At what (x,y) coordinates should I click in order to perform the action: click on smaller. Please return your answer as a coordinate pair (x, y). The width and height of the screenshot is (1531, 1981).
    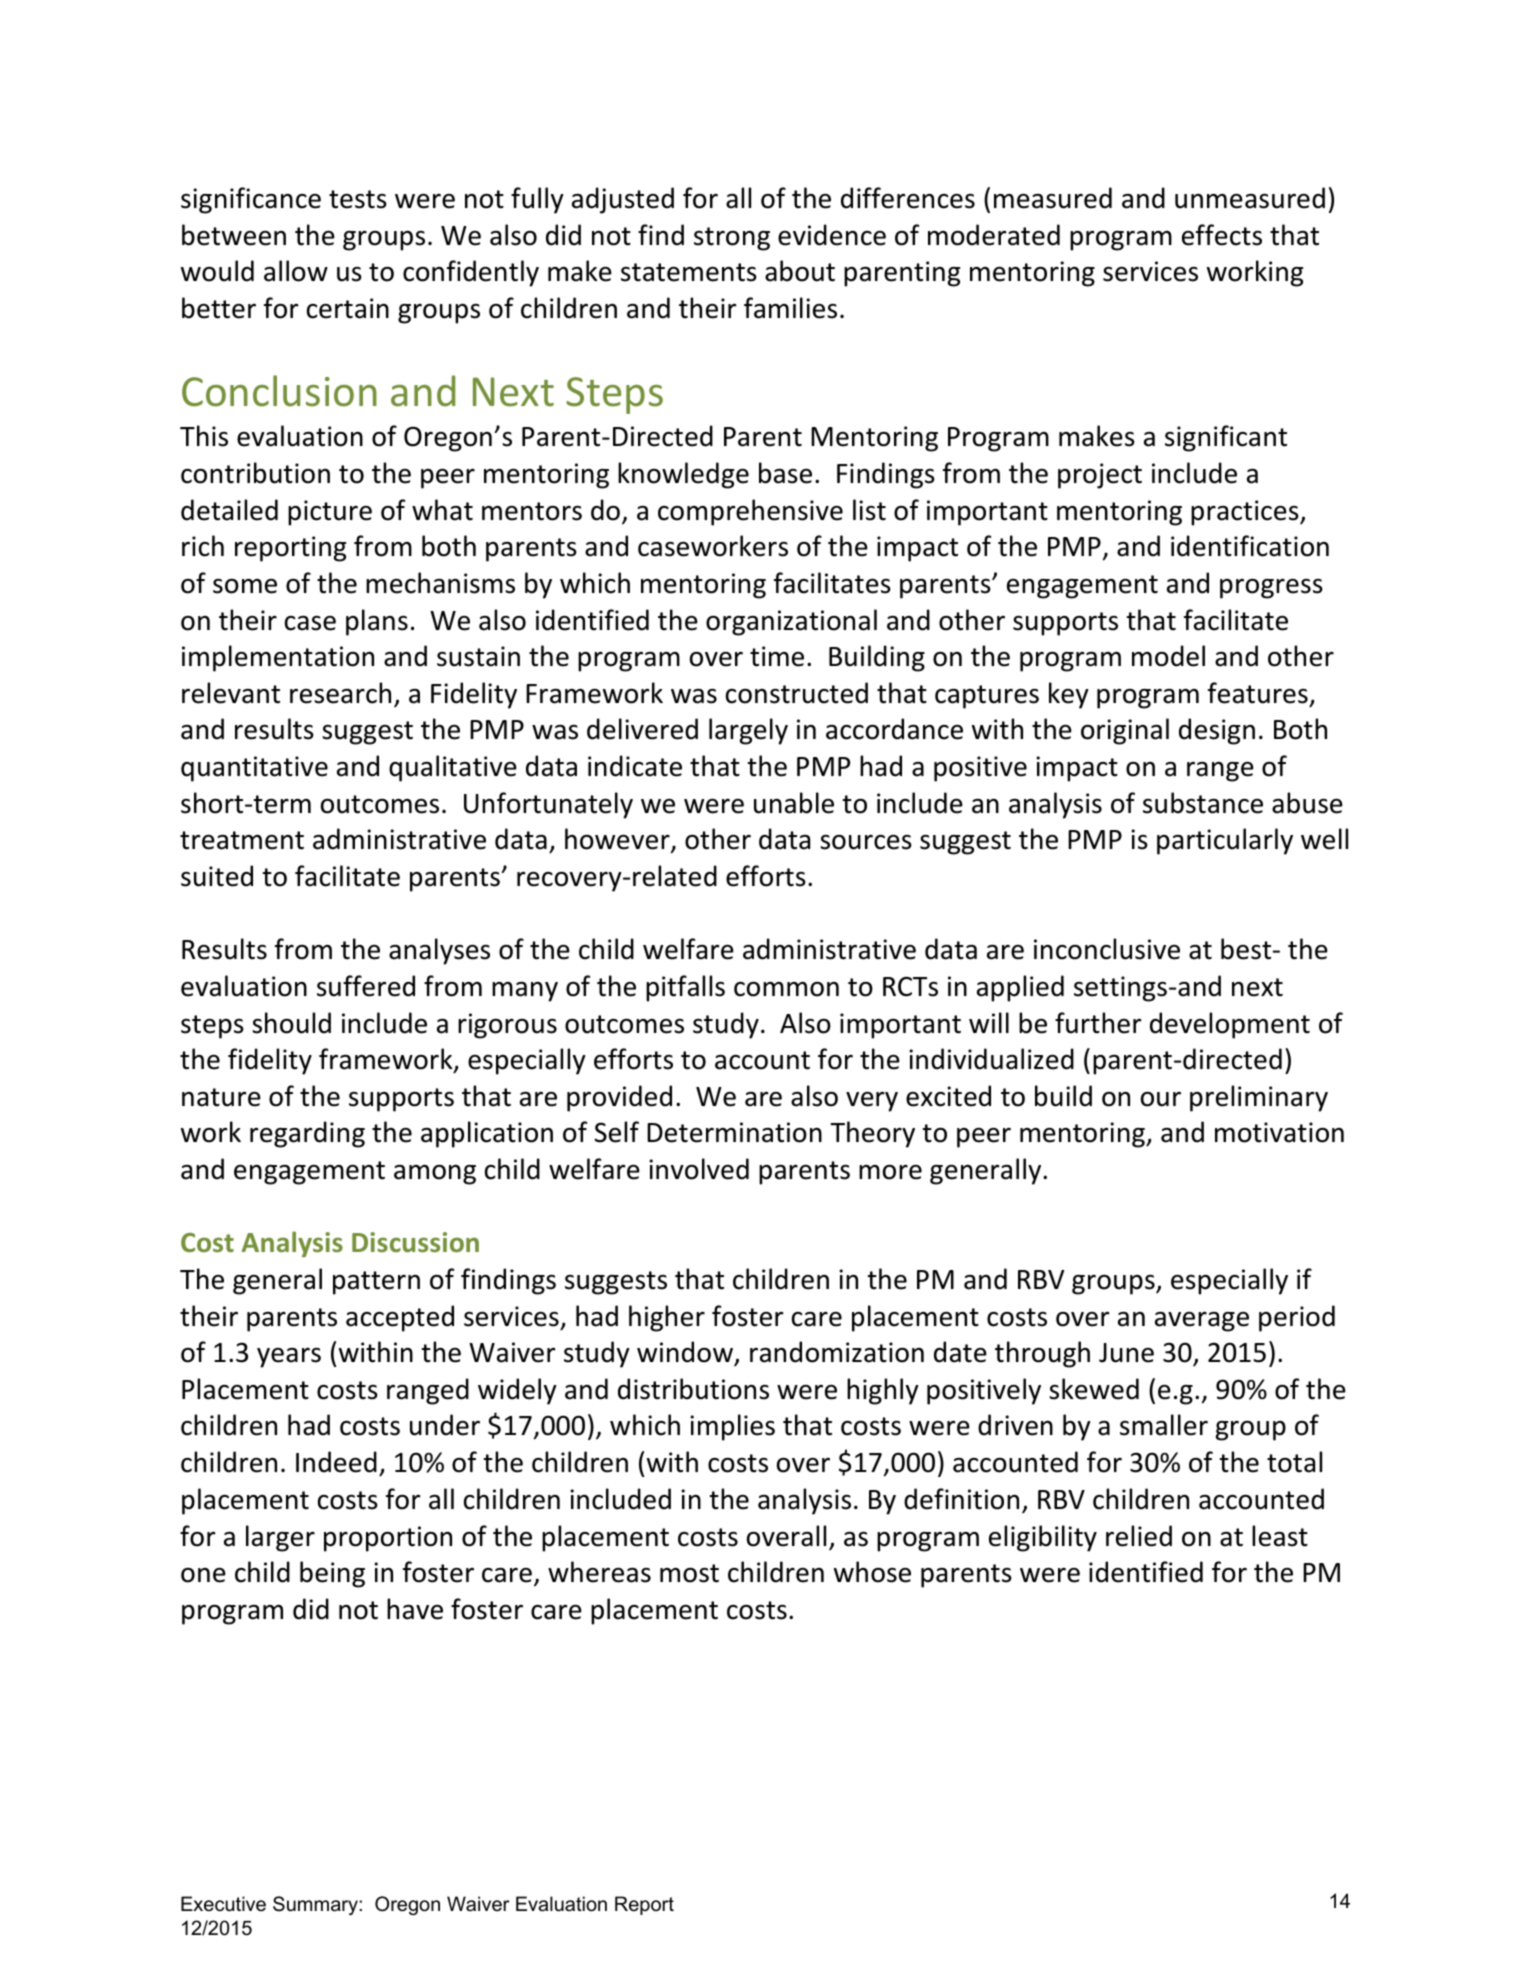
    Looking at the image, I should click on (1164, 1425).
